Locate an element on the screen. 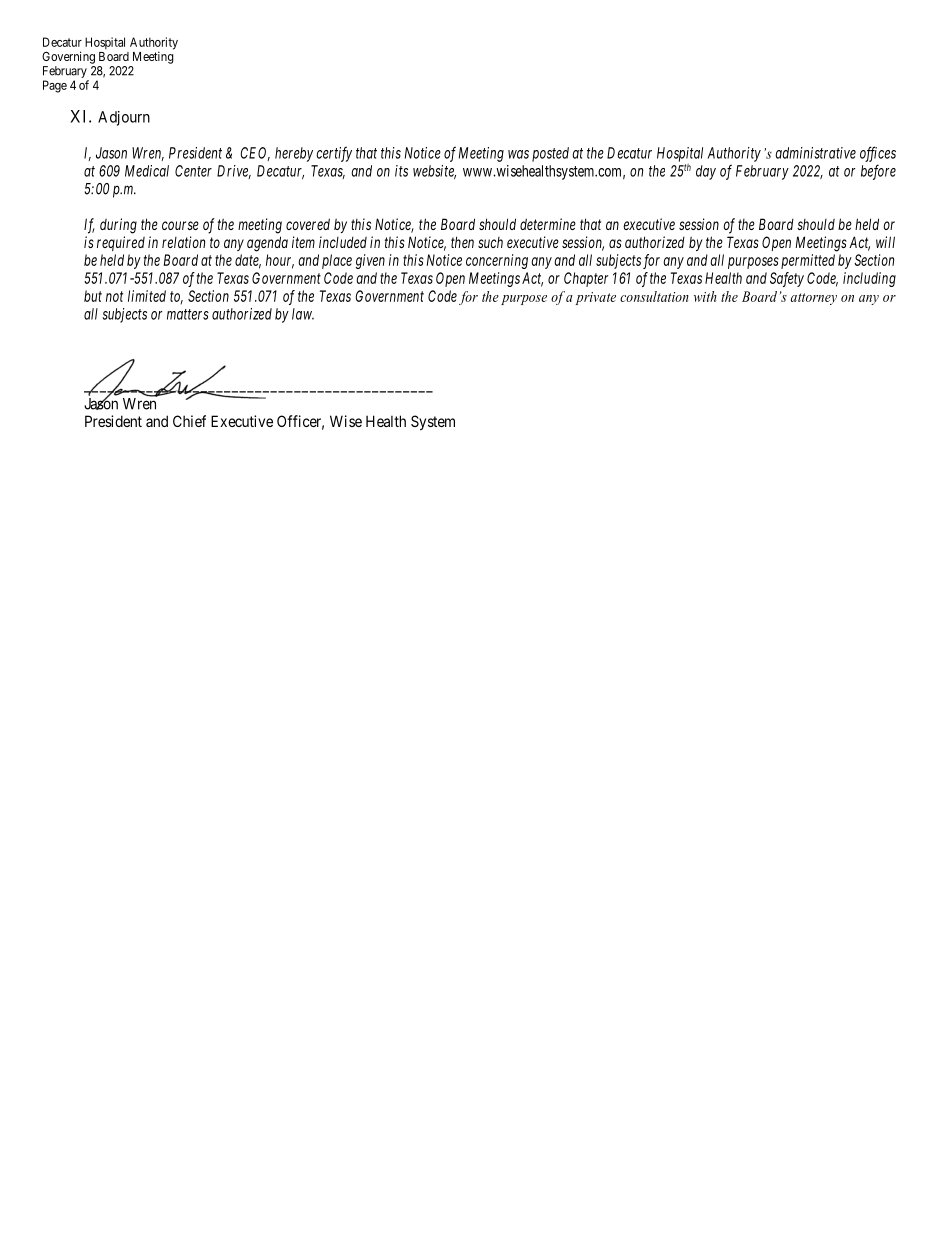 This screenshot has height=1233, width=952. Governing is located at coordinates (68, 57).
